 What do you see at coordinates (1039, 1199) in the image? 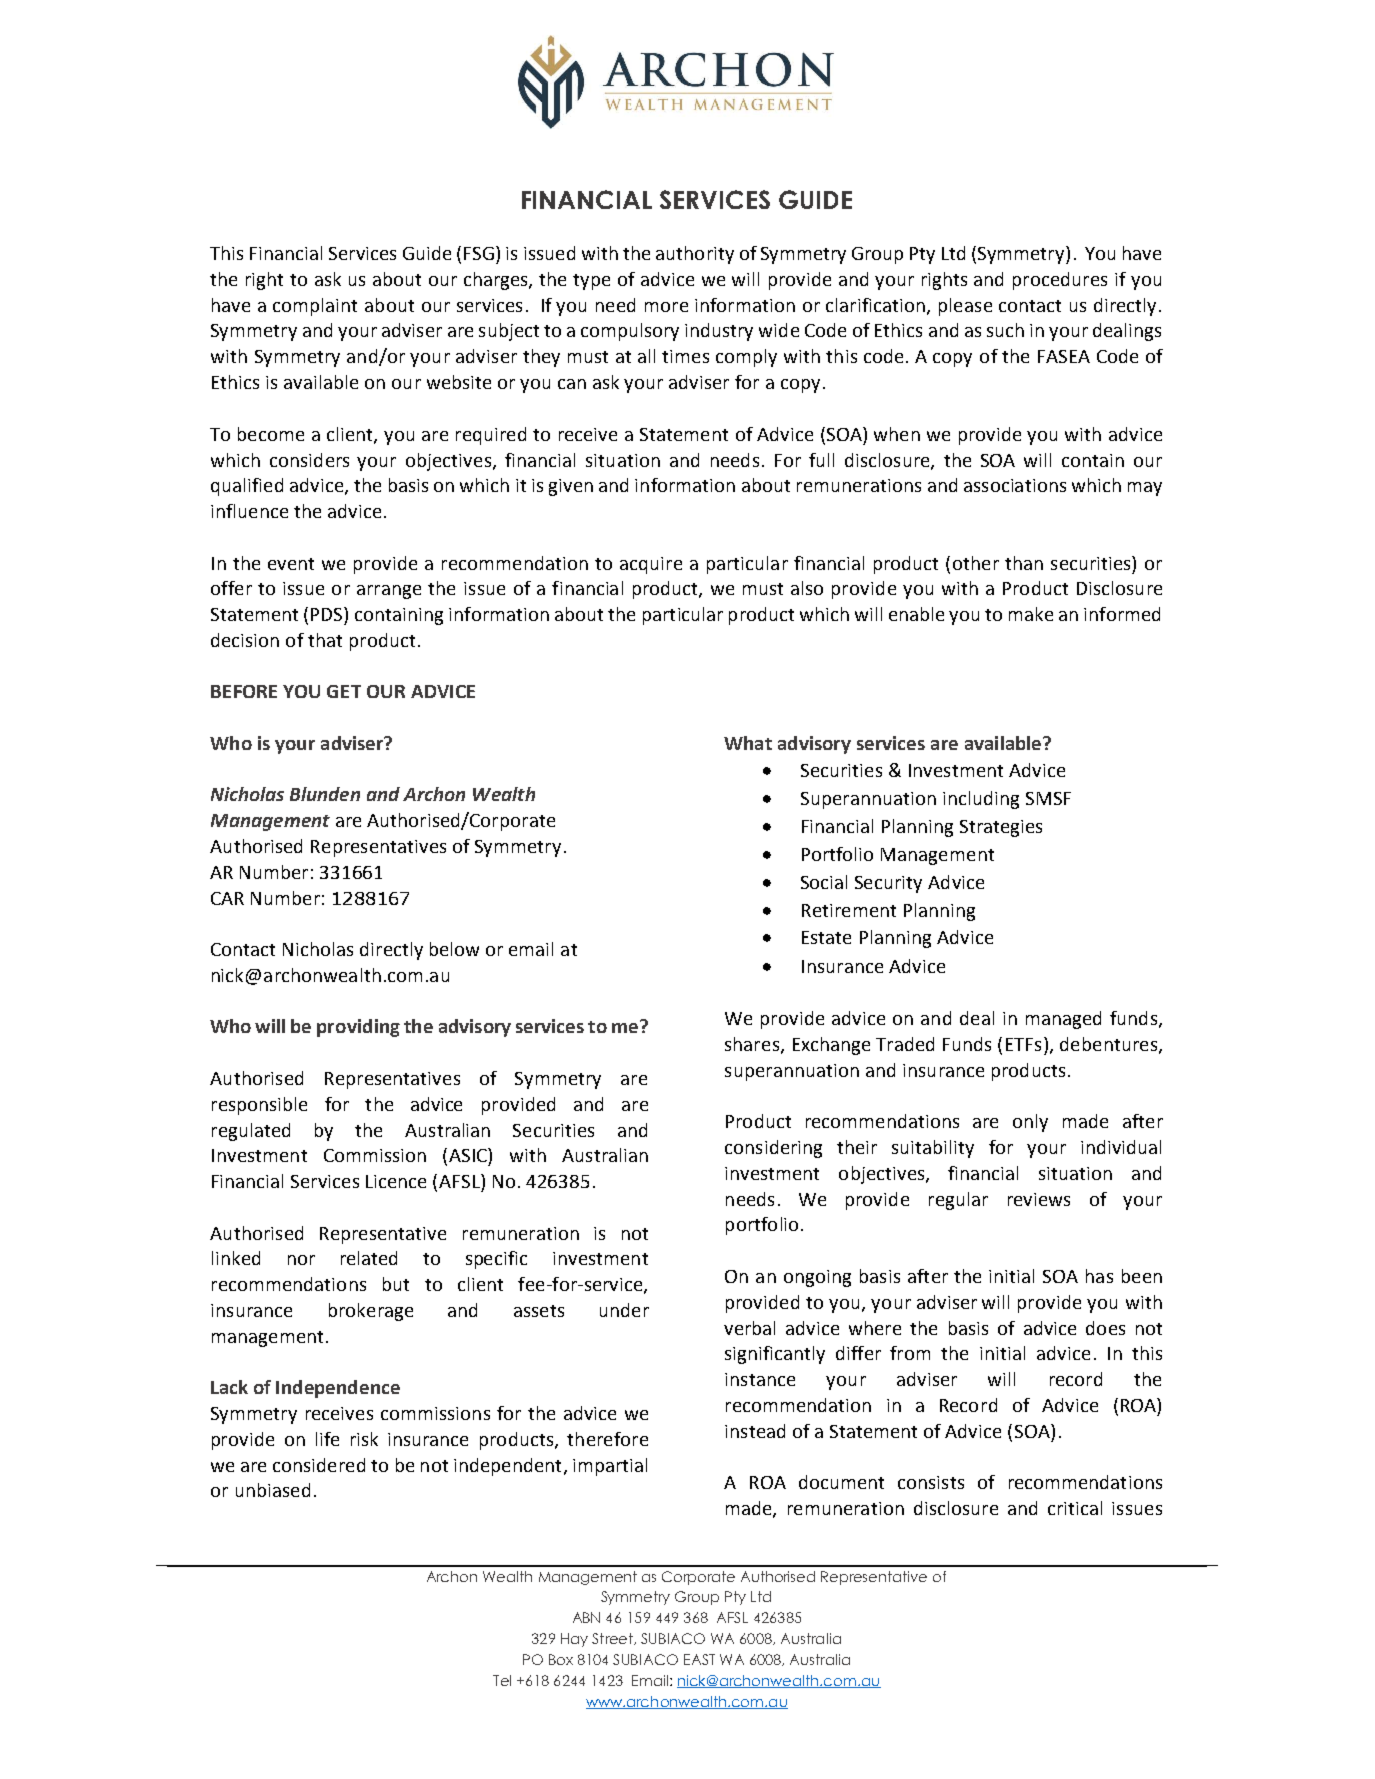
I see `reviews` at bounding box center [1039, 1199].
